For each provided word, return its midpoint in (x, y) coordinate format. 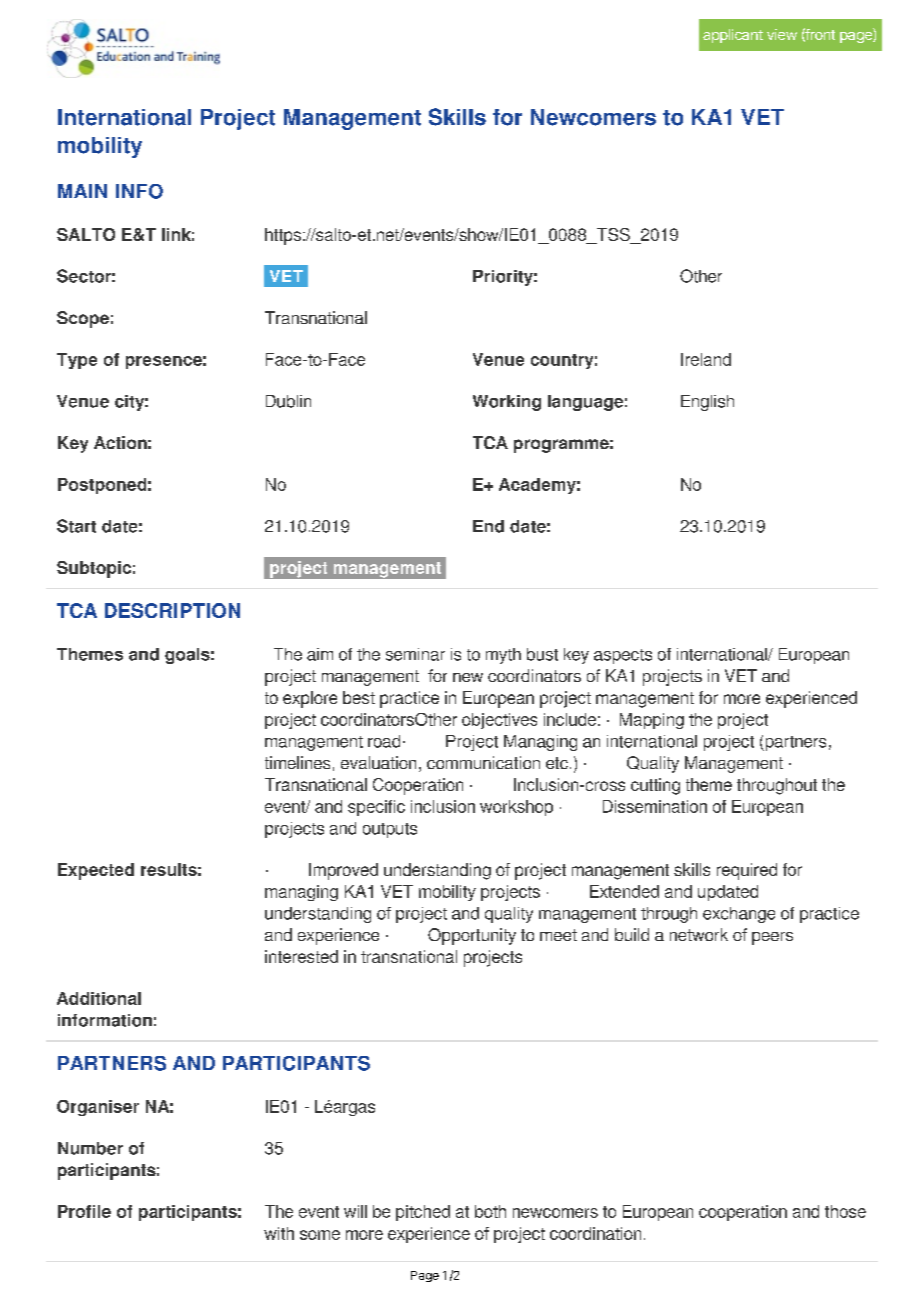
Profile (84, 1211)
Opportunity (472, 936)
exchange (739, 915)
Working (507, 403)
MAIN (82, 191)
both (490, 1211)
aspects (623, 656)
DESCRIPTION (172, 610)
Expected (96, 871)
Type (77, 361)
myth (503, 656)
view (782, 34)
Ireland (706, 359)
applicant (733, 36)
